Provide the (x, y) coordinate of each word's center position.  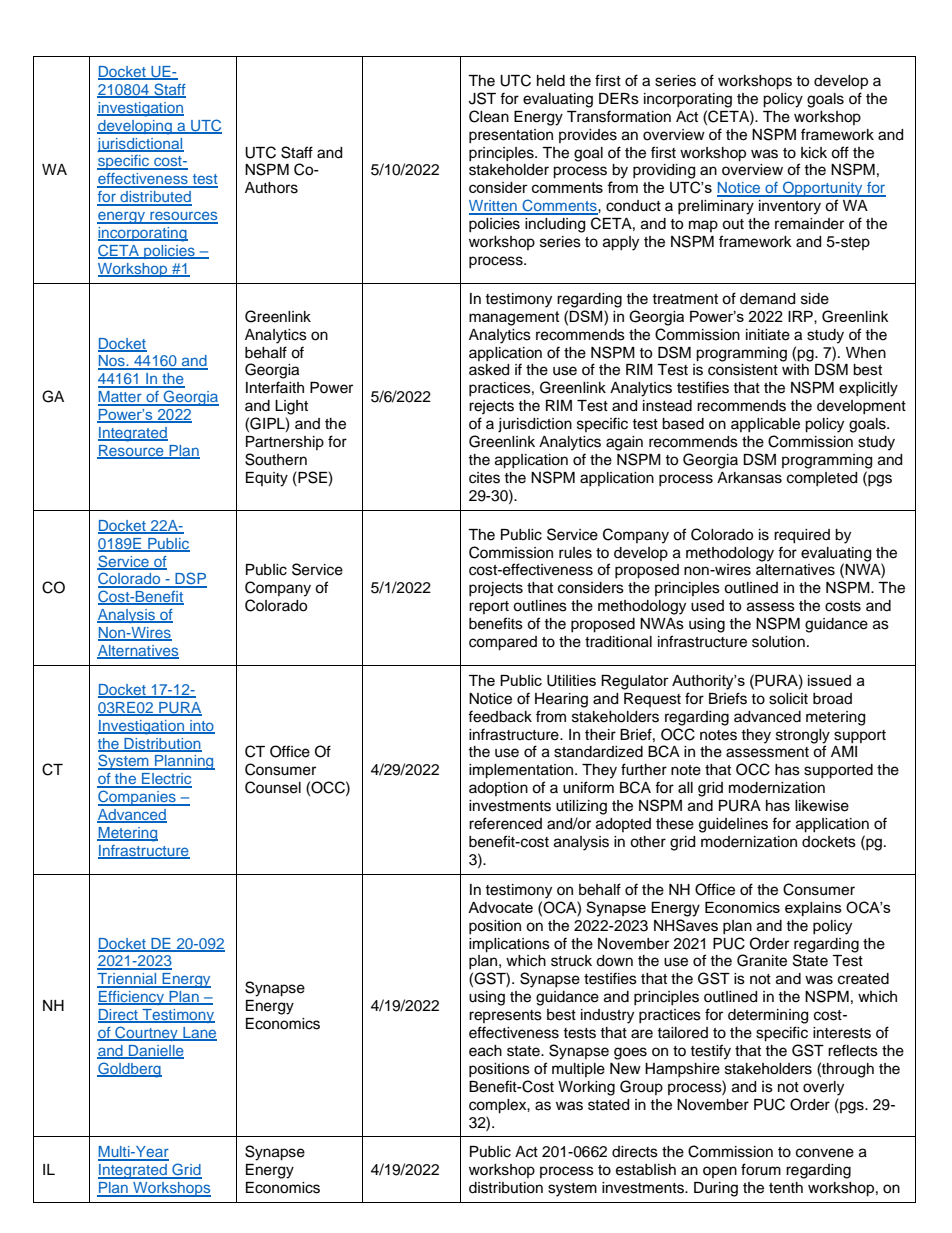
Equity (267, 479)
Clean (489, 116)
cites (484, 478)
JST (482, 98)
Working (586, 1088)
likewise (822, 806)
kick (814, 153)
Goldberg (129, 1070)
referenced (505, 823)
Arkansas (749, 478)
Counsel (273, 787)
